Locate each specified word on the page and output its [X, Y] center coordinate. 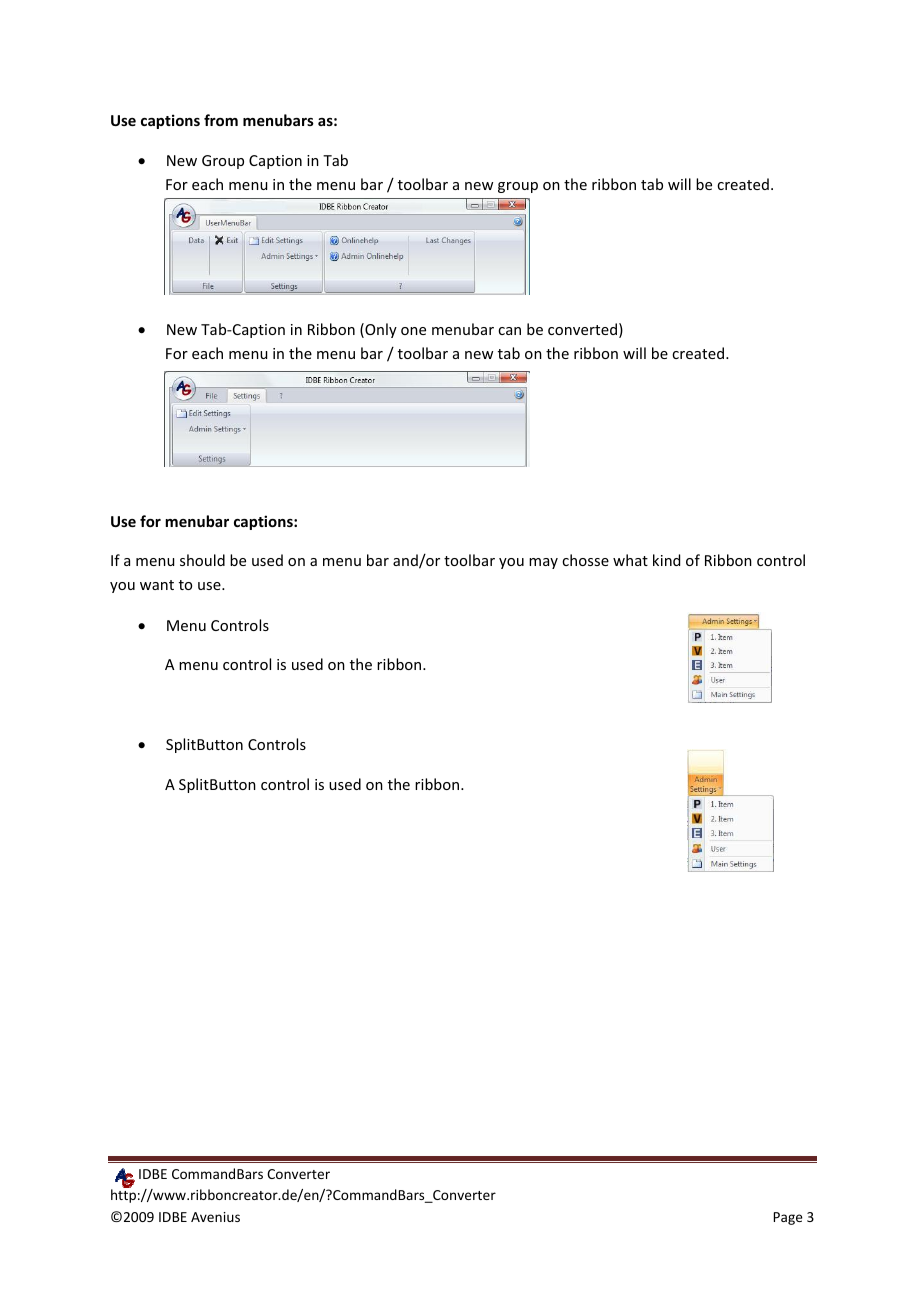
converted [582, 329]
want [157, 585]
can [509, 331]
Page [788, 1218]
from [221, 120]
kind [666, 560]
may [543, 563]
